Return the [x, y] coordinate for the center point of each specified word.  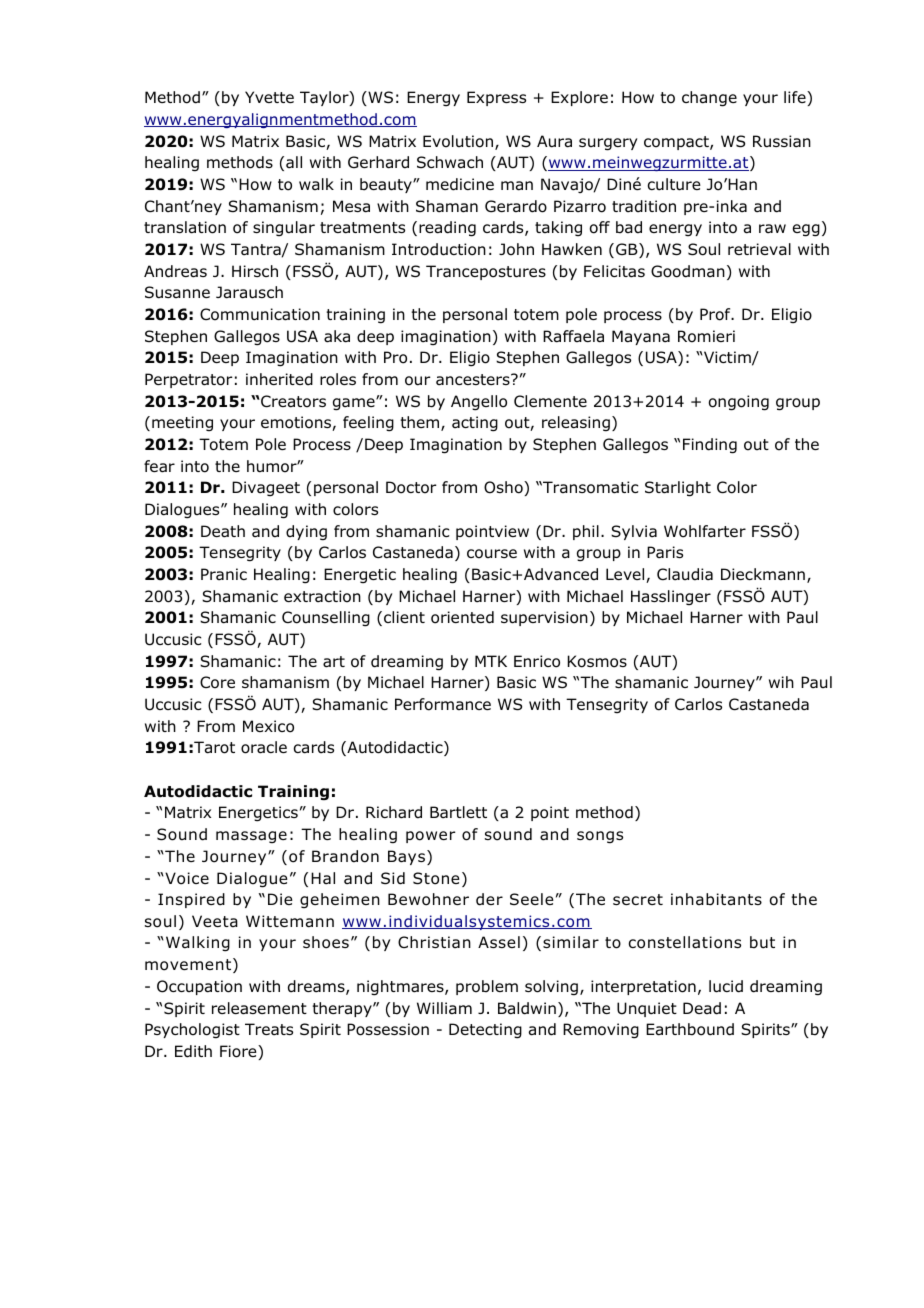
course [492, 554]
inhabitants [716, 899]
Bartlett [458, 812]
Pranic [224, 574]
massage [251, 837]
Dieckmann [763, 574]
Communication [260, 314]
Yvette [269, 97]
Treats [269, 1029]
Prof [716, 314]
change [709, 99]
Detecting [485, 1031]
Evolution [458, 141]
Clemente [550, 401]
